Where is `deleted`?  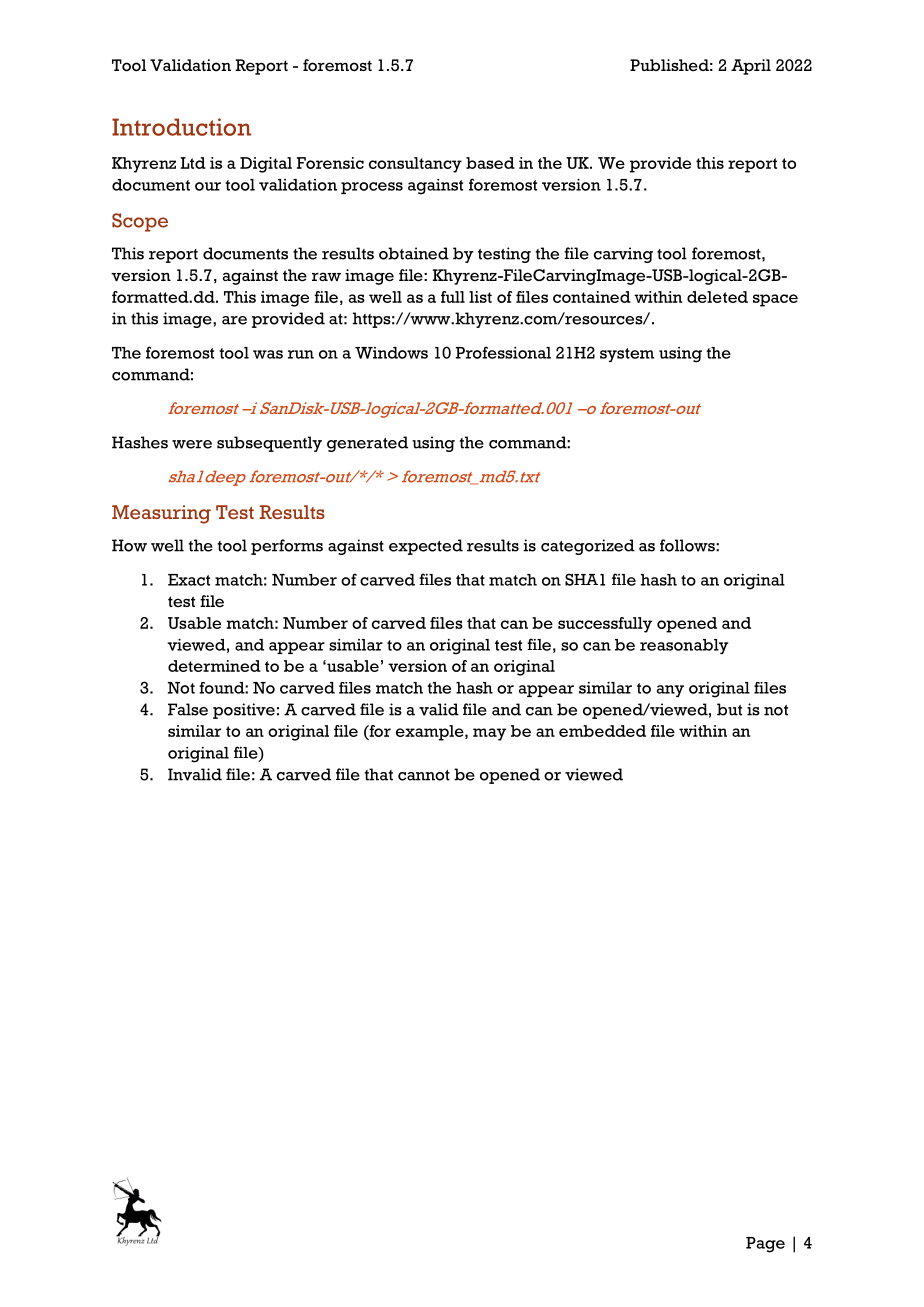 deleted is located at coordinates (717, 297).
